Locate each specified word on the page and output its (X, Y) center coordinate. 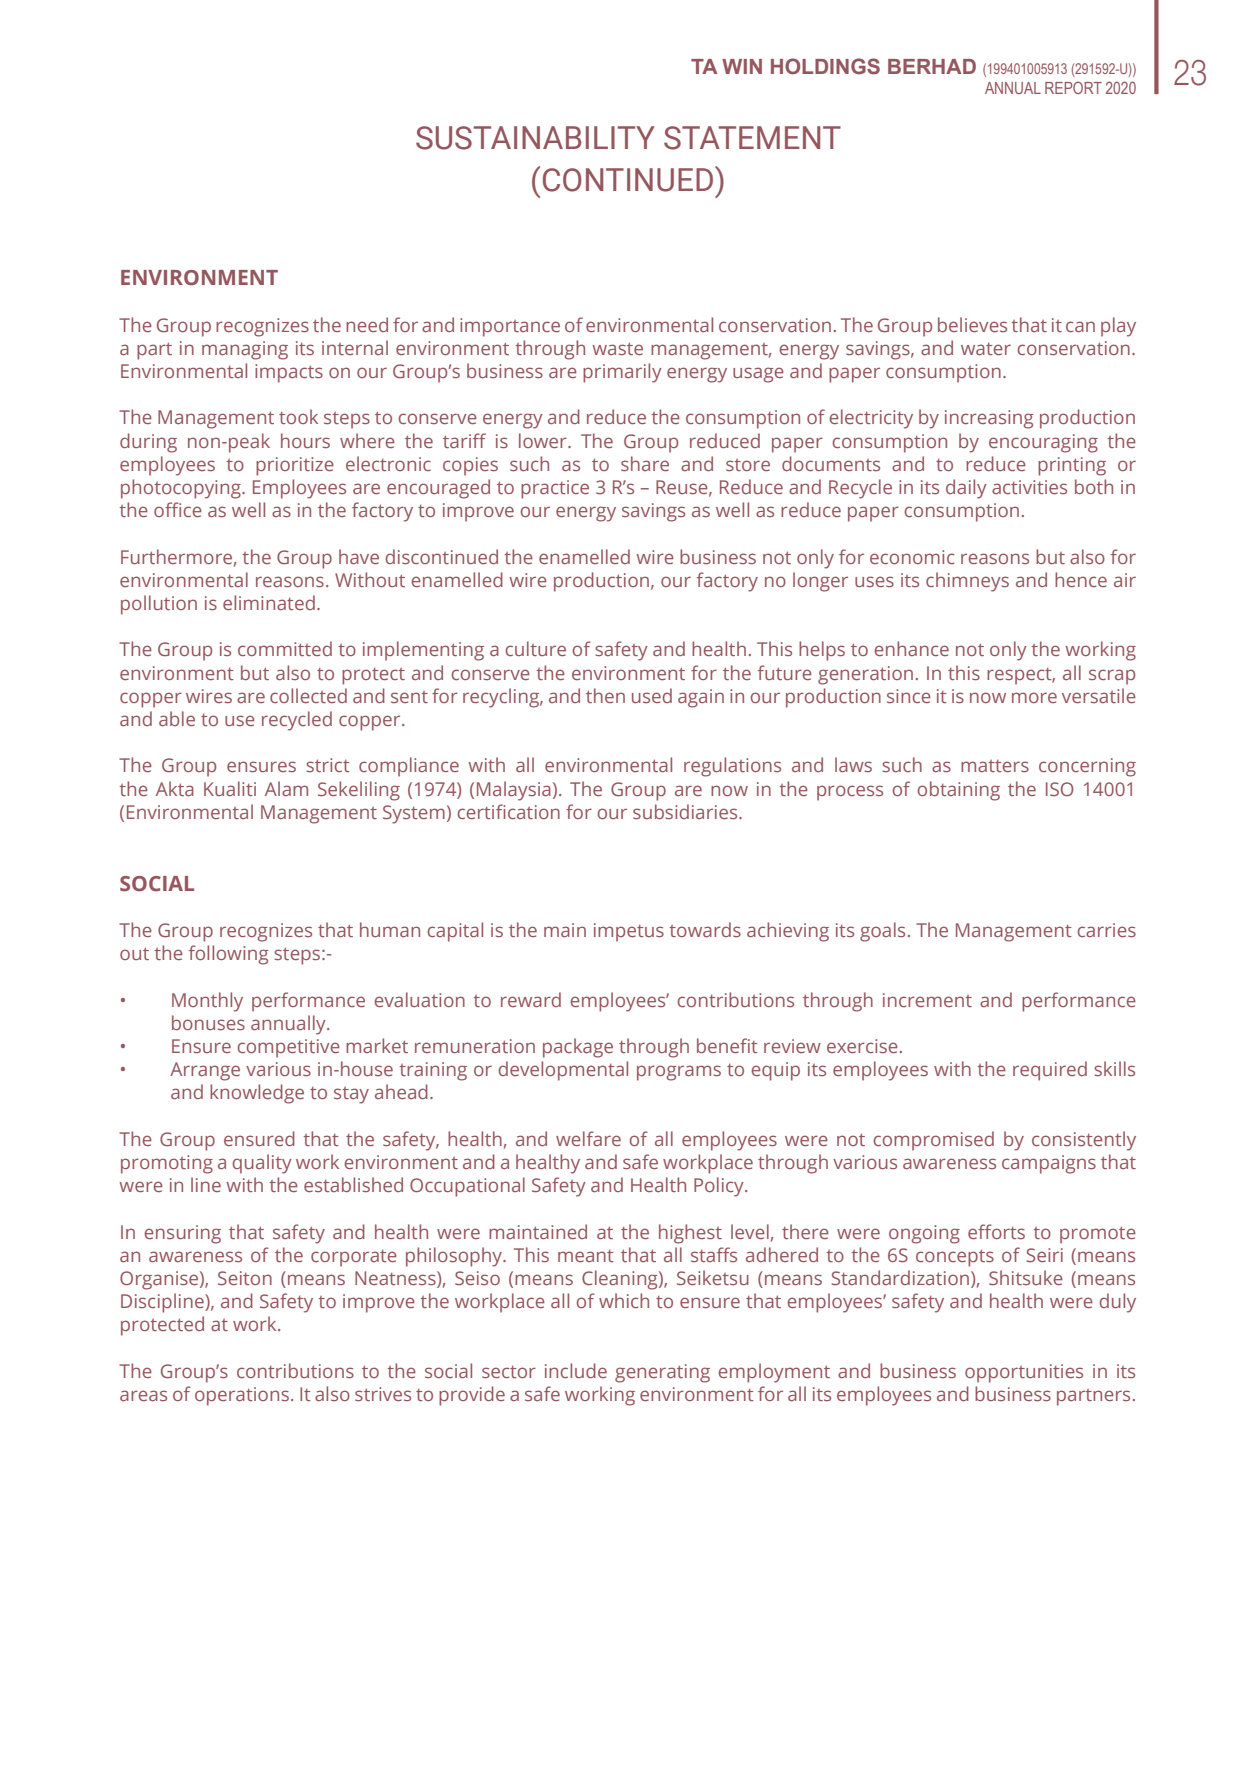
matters (995, 766)
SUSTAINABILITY (535, 138)
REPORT (1073, 87)
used (652, 695)
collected (308, 695)
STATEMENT (752, 138)
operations (242, 1396)
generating (662, 1373)
